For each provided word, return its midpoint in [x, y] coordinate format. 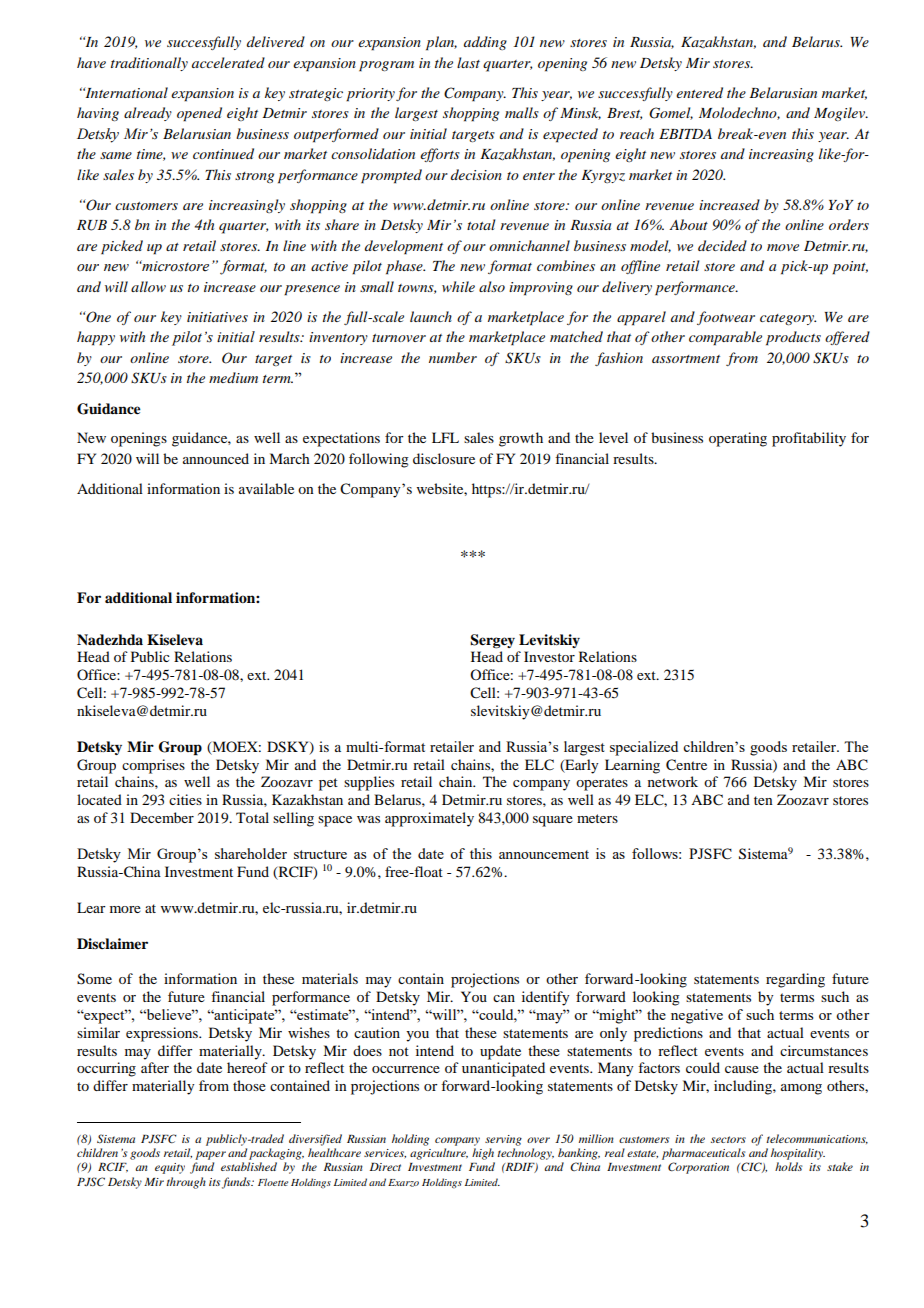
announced [216, 458]
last [468, 62]
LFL [445, 437]
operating [738, 439]
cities [185, 799]
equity [170, 1168]
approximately [429, 819]
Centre [686, 765]
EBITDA [685, 134]
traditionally [149, 64]
